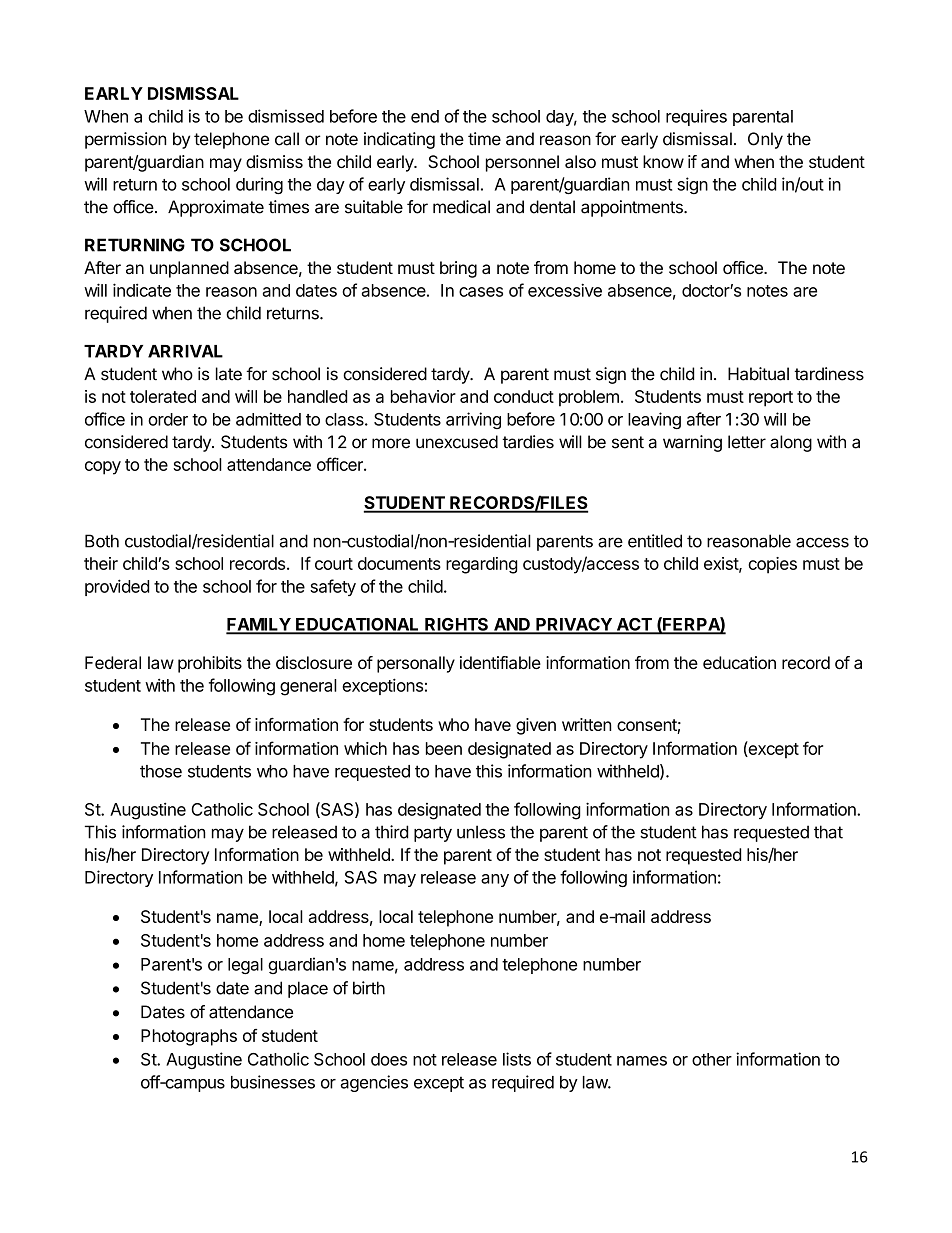 This page has width=952, height=1233. What do you see at coordinates (522, 163) in the page?
I see `personnel` at bounding box center [522, 163].
